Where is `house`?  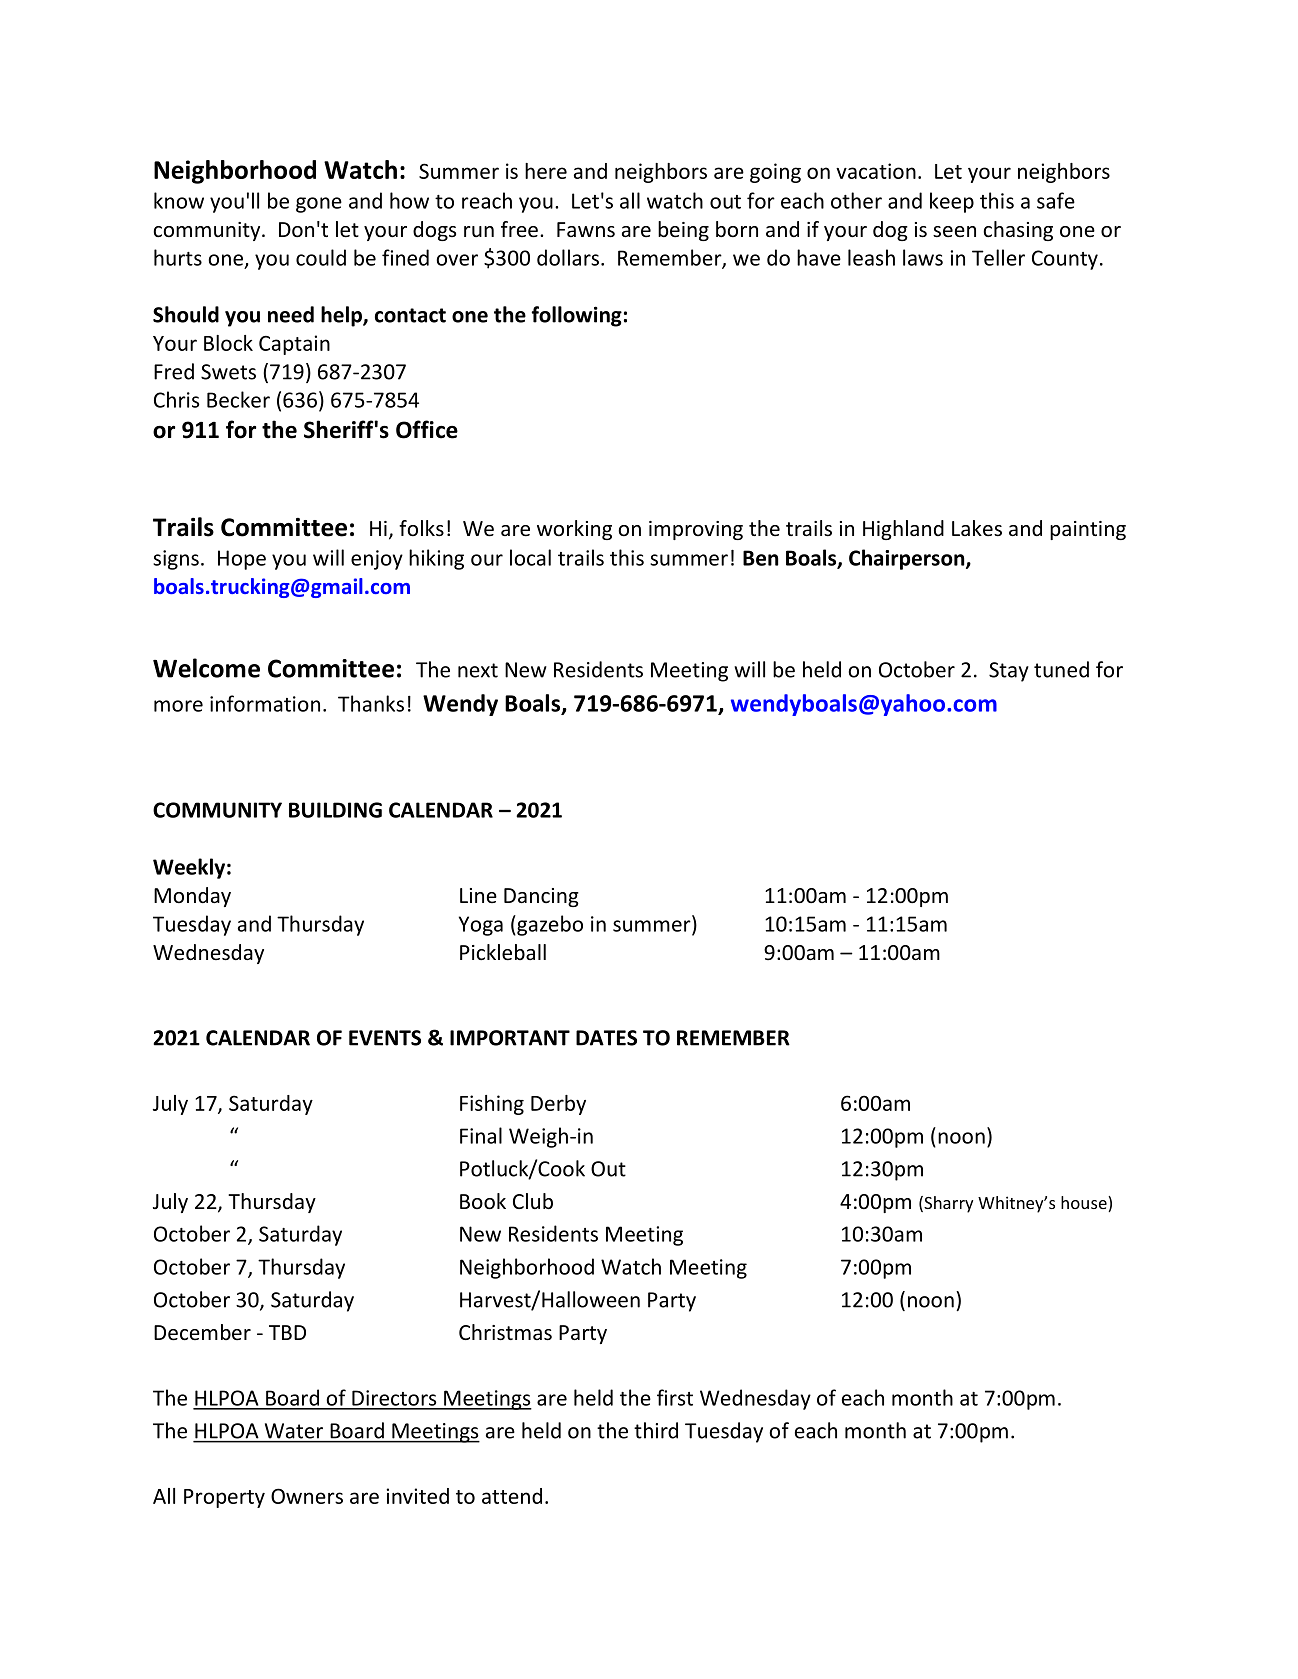 house is located at coordinates (1085, 1204).
